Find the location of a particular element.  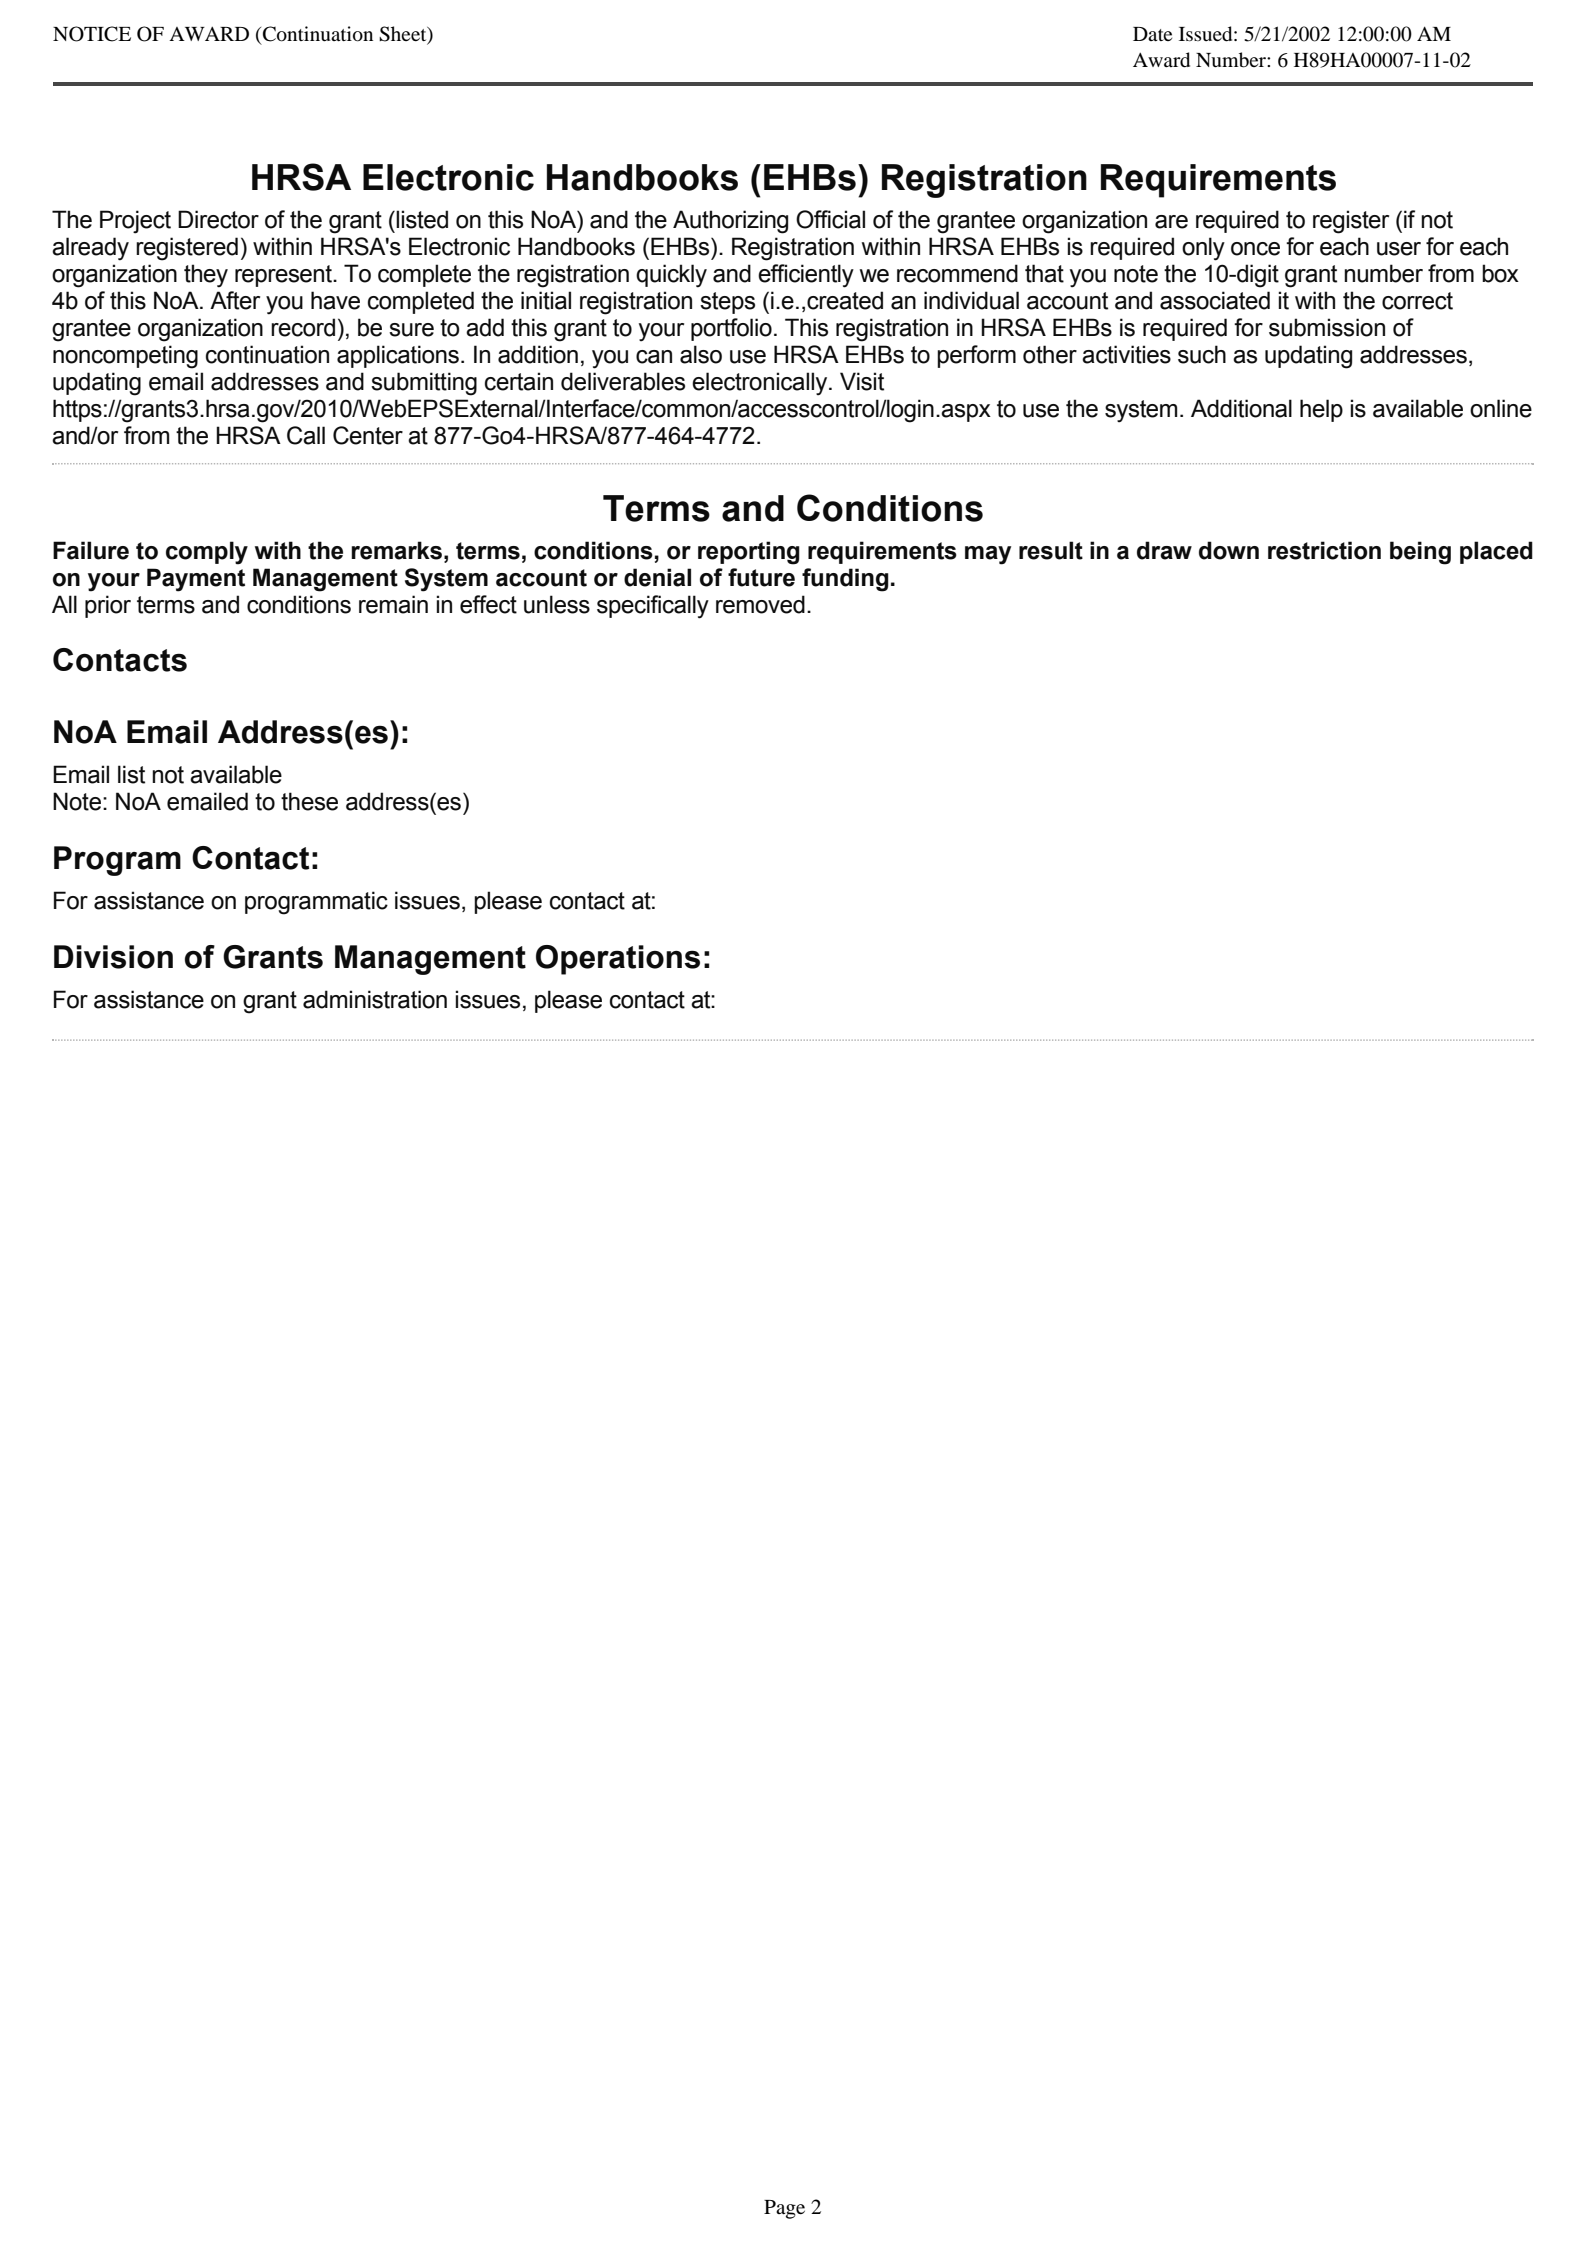

Division is located at coordinates (113, 957).
